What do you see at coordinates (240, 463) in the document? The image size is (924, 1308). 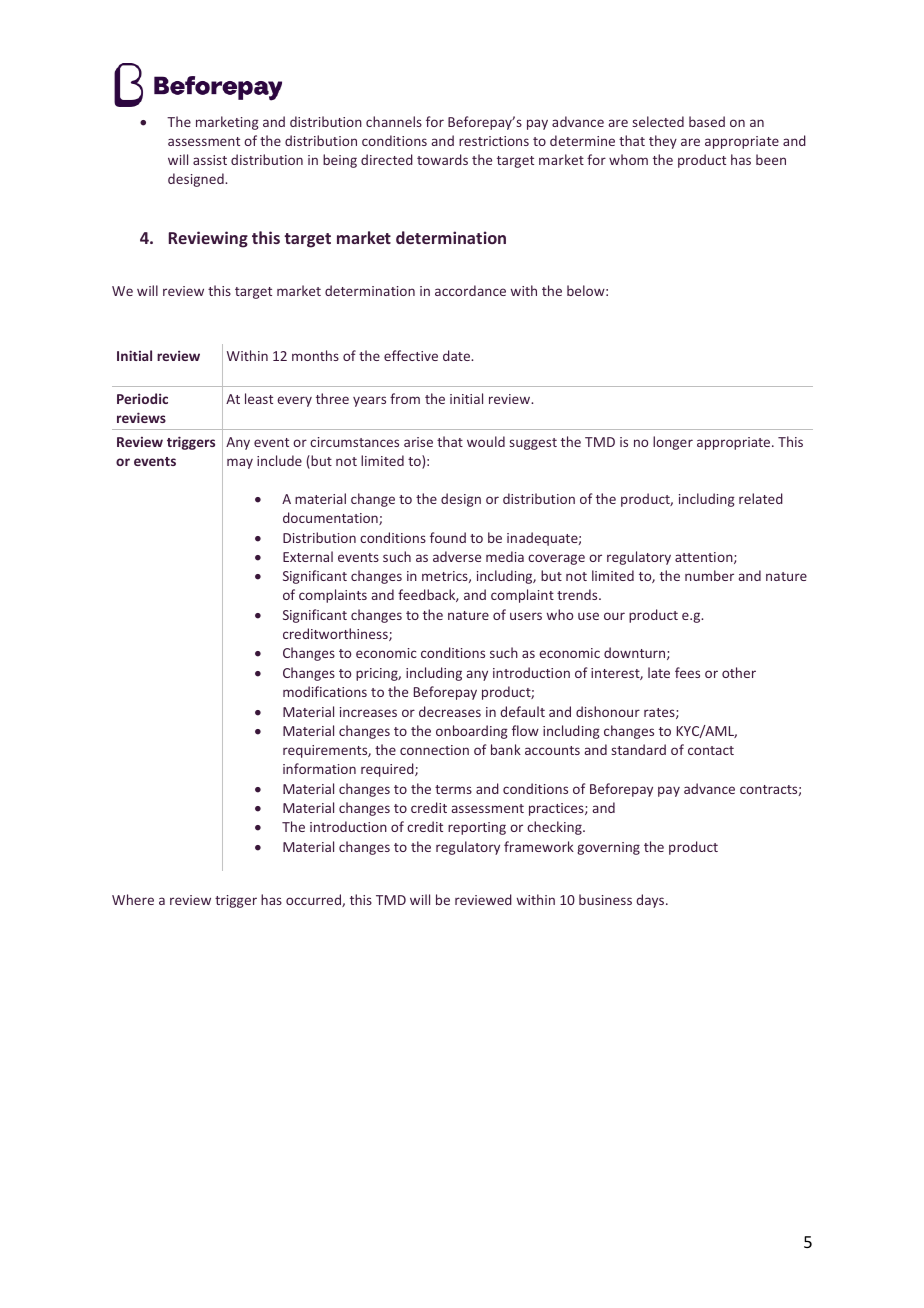 I see `may` at bounding box center [240, 463].
